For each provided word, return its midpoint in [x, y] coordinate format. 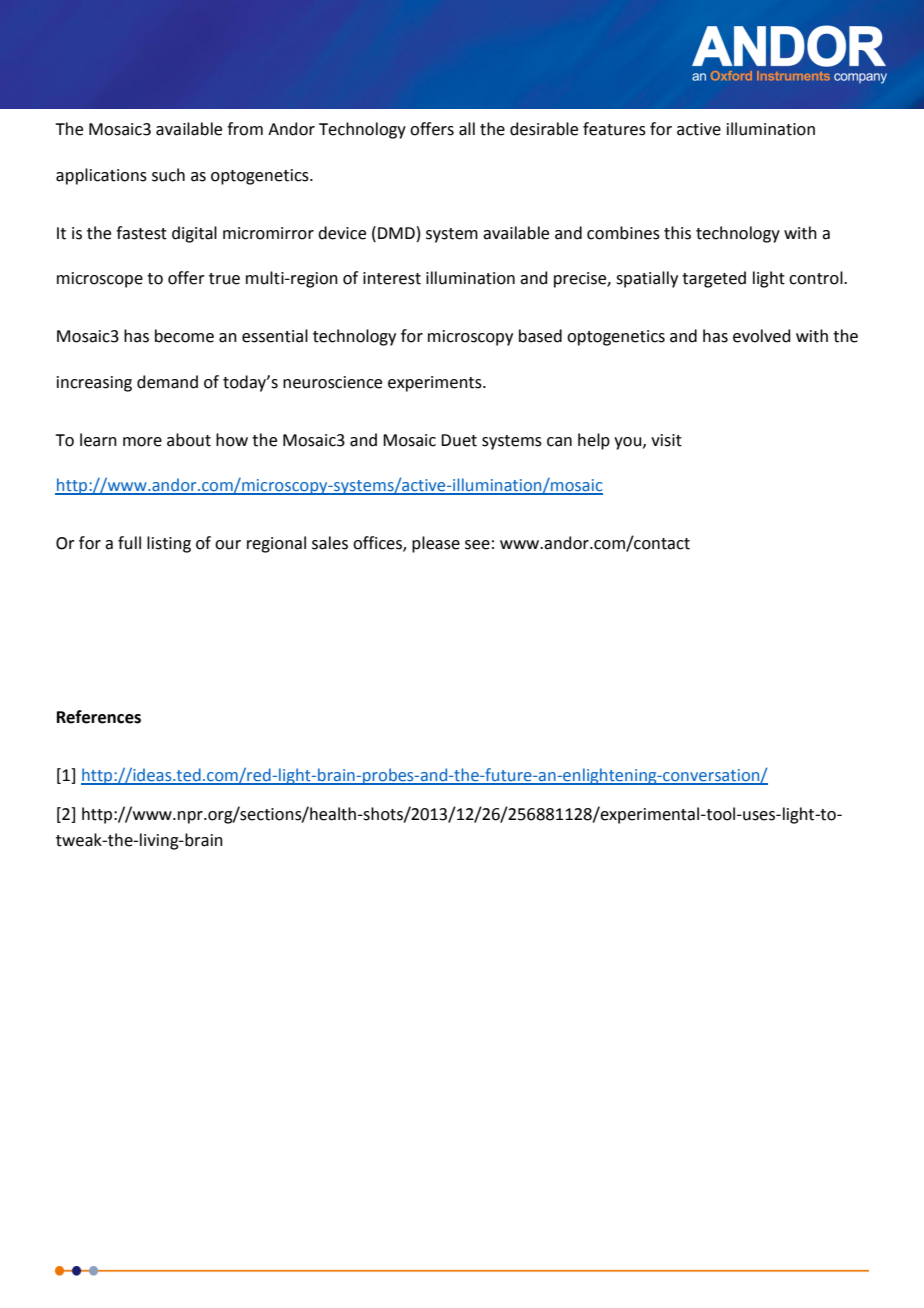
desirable [544, 129]
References [99, 717]
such [168, 175]
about [189, 440]
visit [666, 440]
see [477, 545]
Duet [459, 440]
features [614, 129]
